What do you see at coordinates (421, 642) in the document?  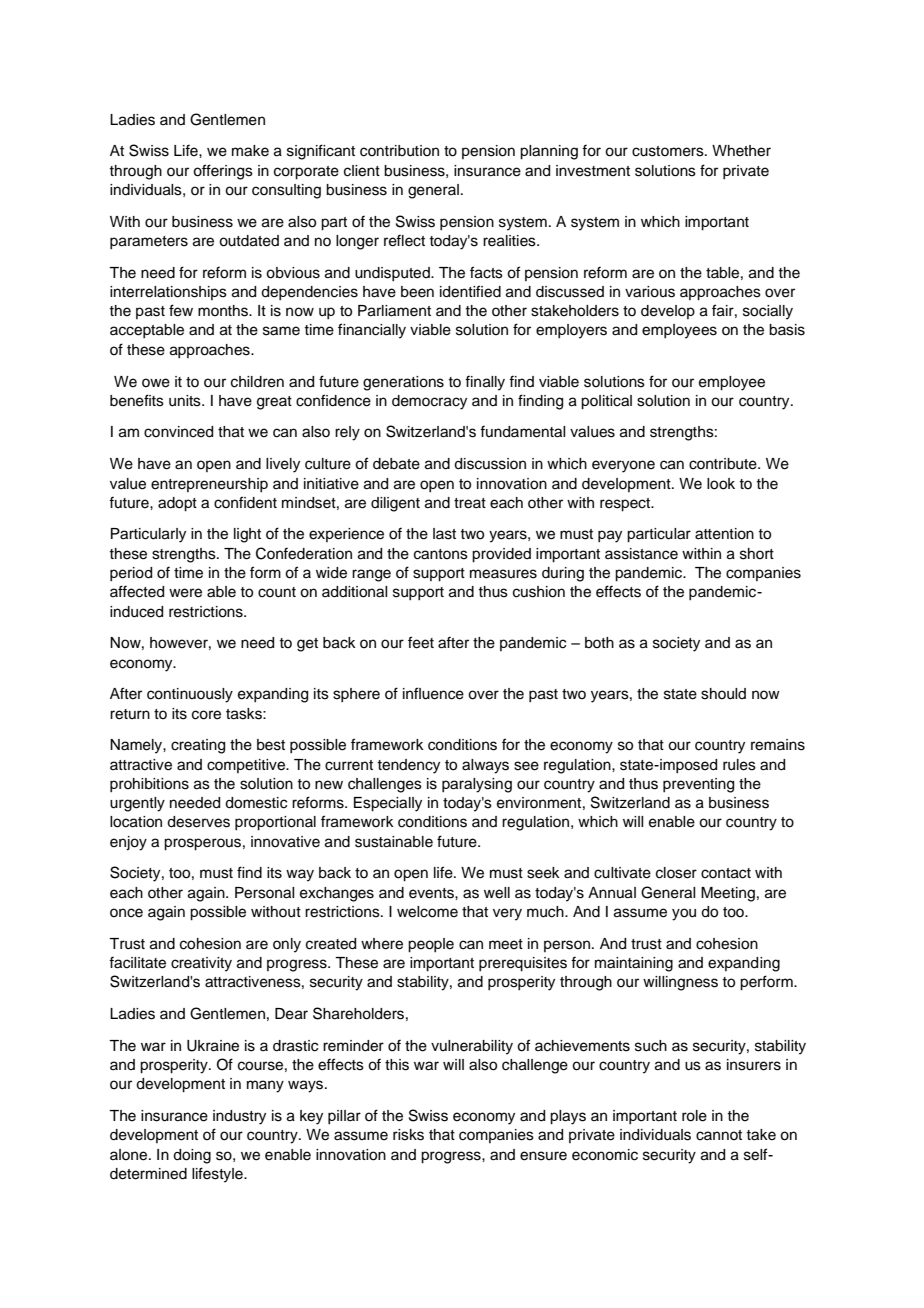 I see `feet` at bounding box center [421, 642].
